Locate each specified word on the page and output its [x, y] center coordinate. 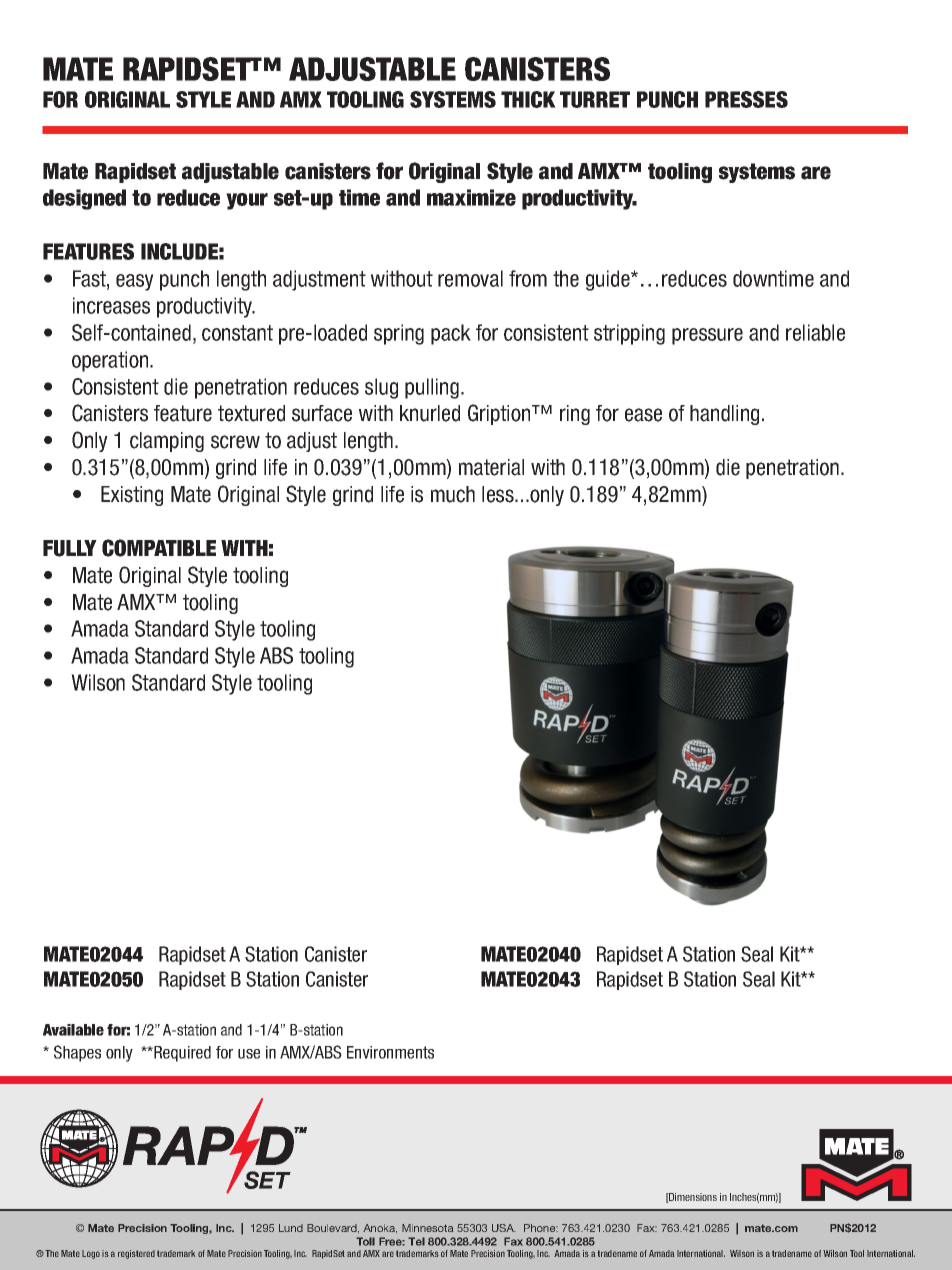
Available [73, 1030]
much [453, 494]
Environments [390, 1052]
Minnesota [427, 1228]
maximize [471, 197]
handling [724, 415]
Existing [132, 496]
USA [504, 1228]
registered [136, 1254]
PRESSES [746, 99]
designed [84, 199]
